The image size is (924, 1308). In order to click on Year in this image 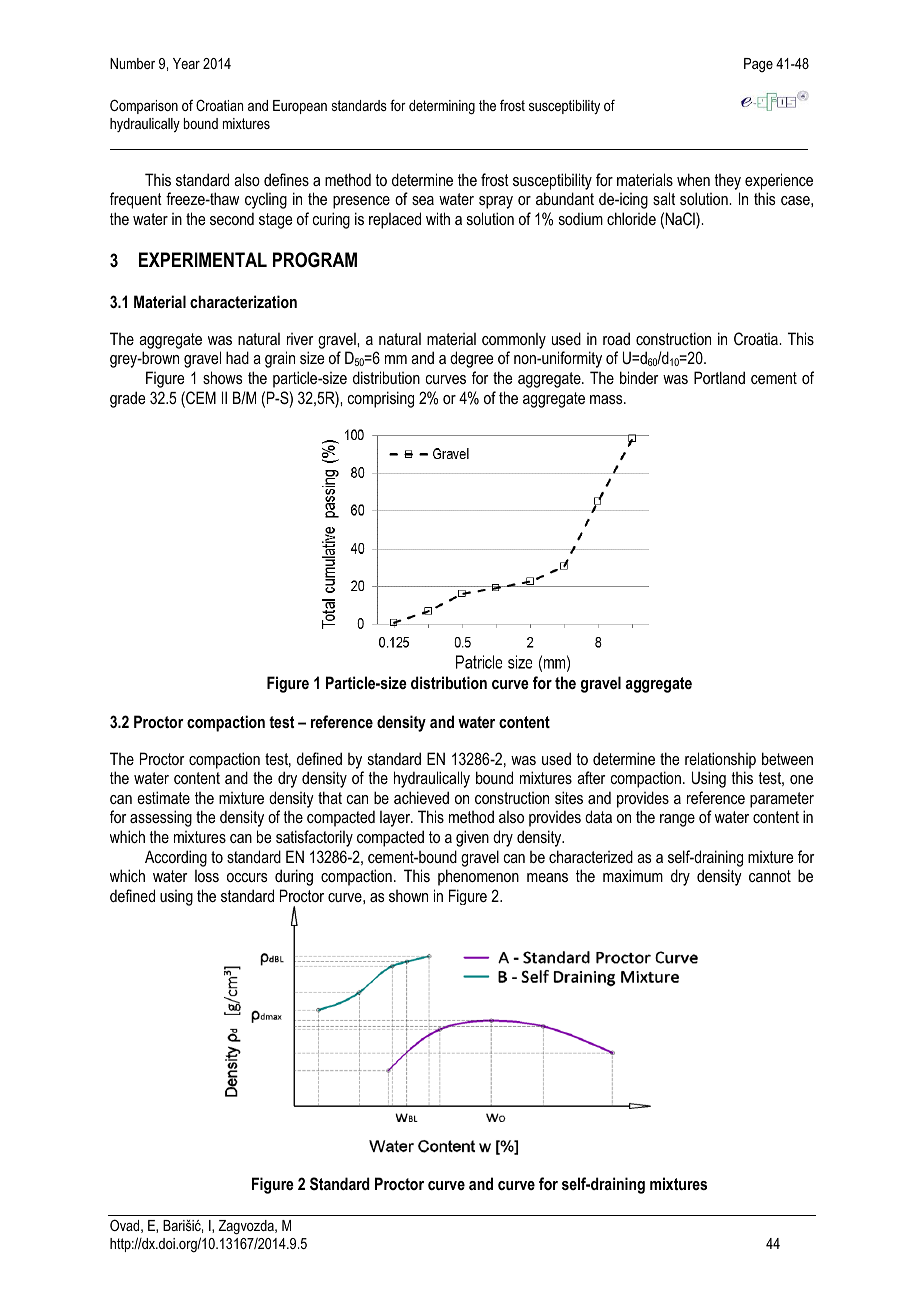, I will do `click(186, 63)`.
